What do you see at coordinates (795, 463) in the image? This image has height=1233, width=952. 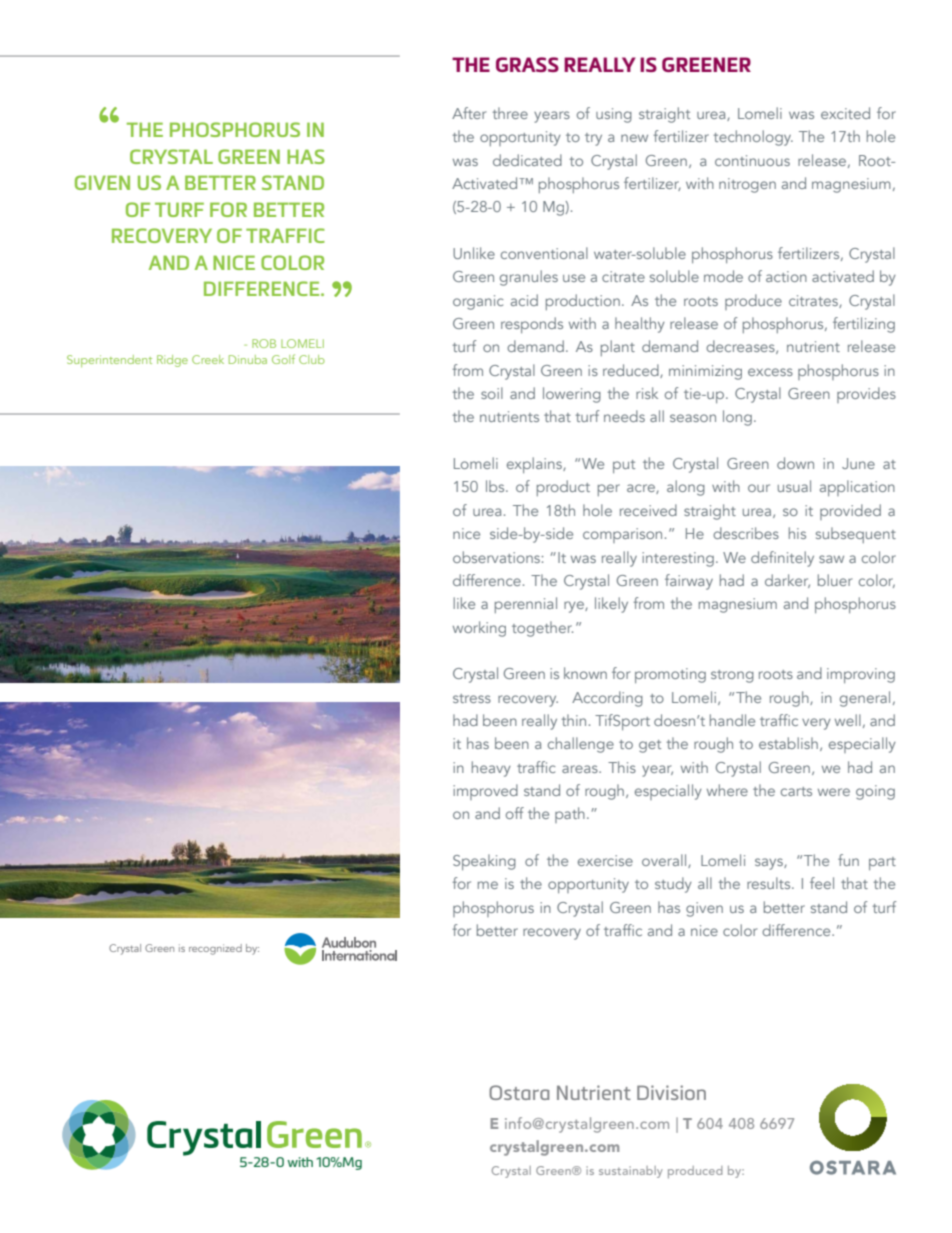 I see `down` at bounding box center [795, 463].
